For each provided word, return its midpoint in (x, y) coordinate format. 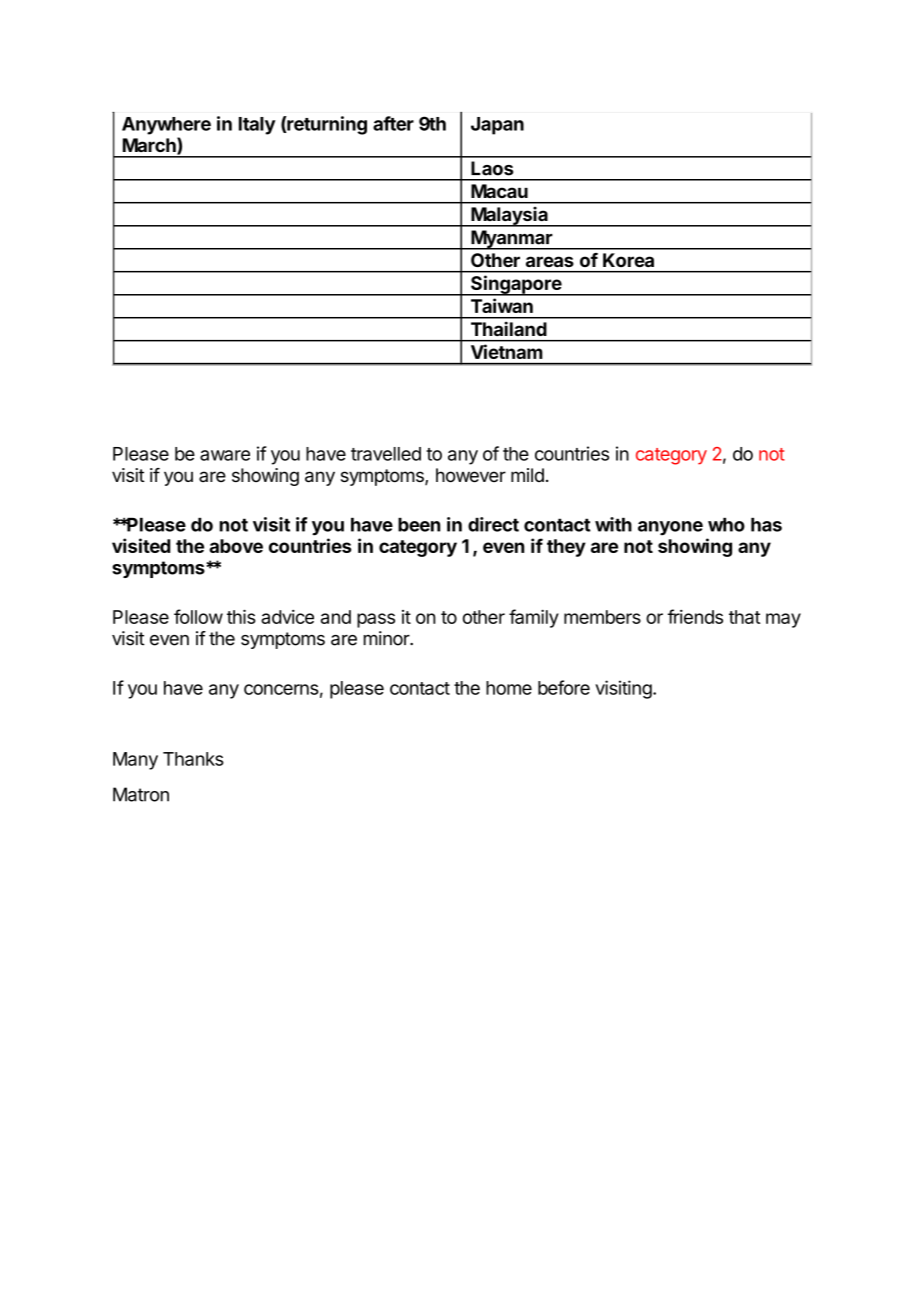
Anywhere (166, 126)
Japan (497, 126)
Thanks (193, 759)
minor (387, 638)
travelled (386, 454)
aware (225, 455)
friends (695, 616)
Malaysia (509, 217)
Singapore (516, 285)
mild (527, 475)
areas (550, 261)
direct (493, 524)
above (236, 546)
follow (198, 616)
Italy (257, 126)
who (726, 525)
